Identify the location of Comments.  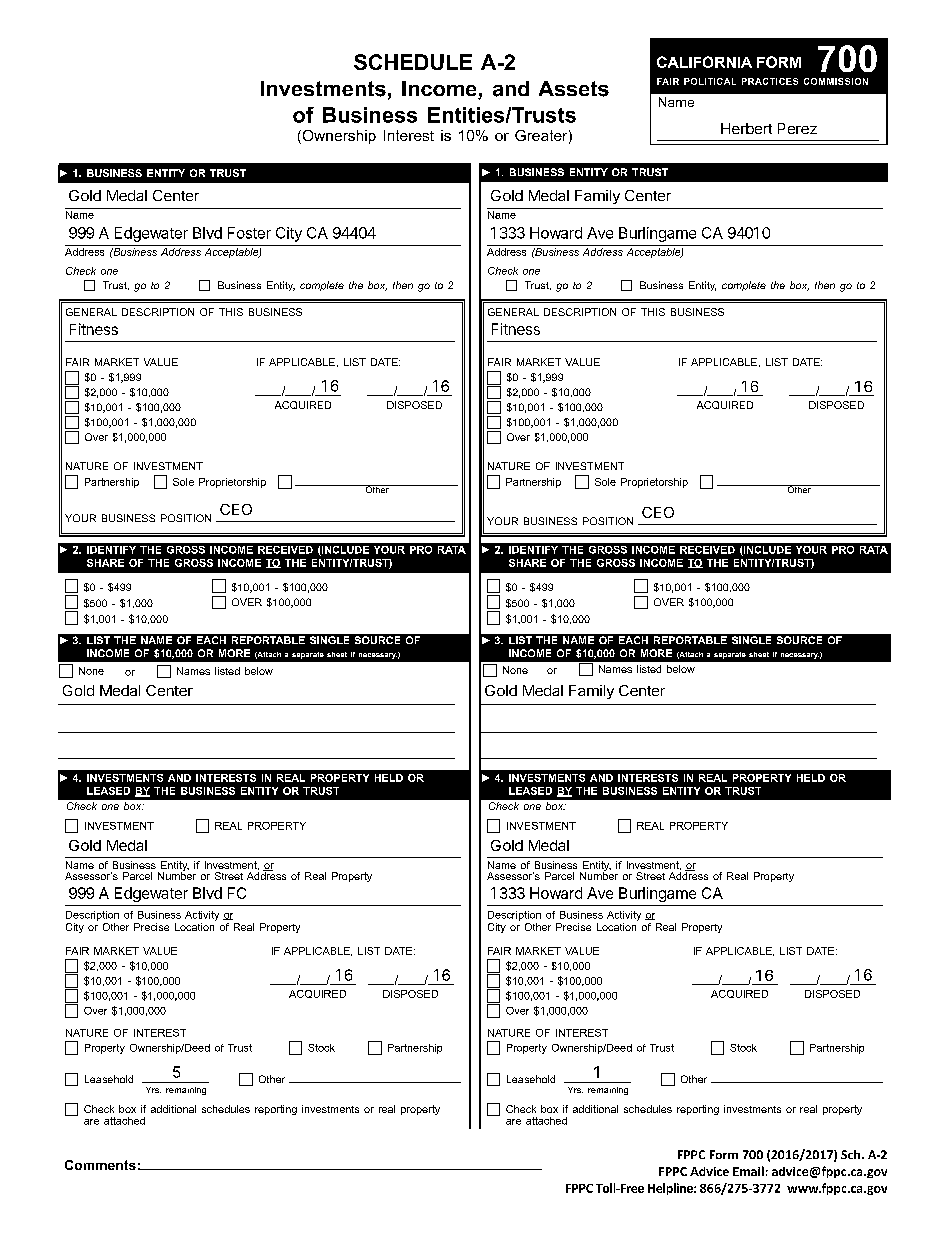
(100, 1165).
